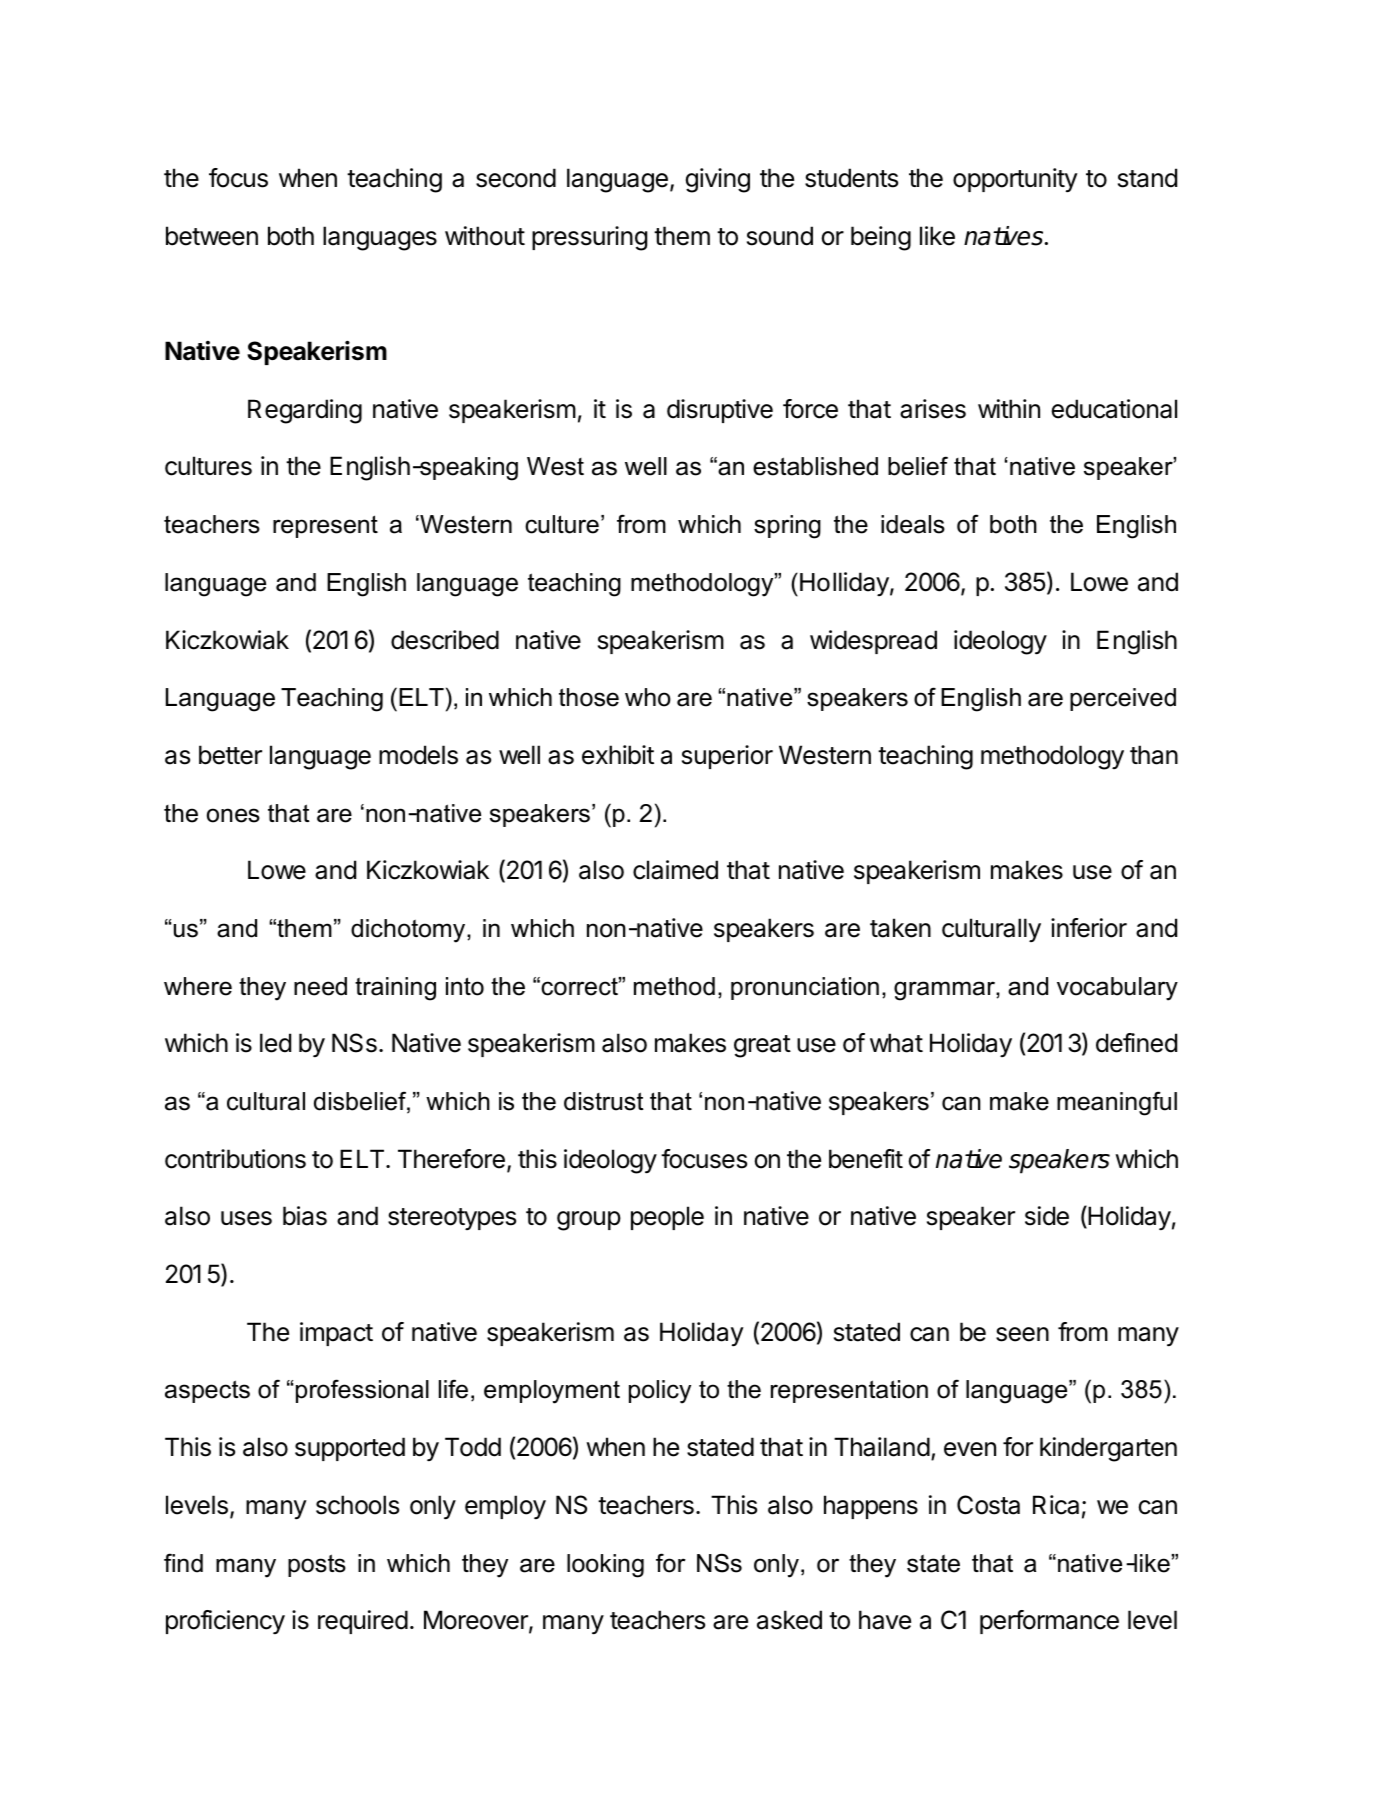 Image resolution: width=1395 pixels, height=1805 pixels. I want to click on posts, so click(317, 1565).
